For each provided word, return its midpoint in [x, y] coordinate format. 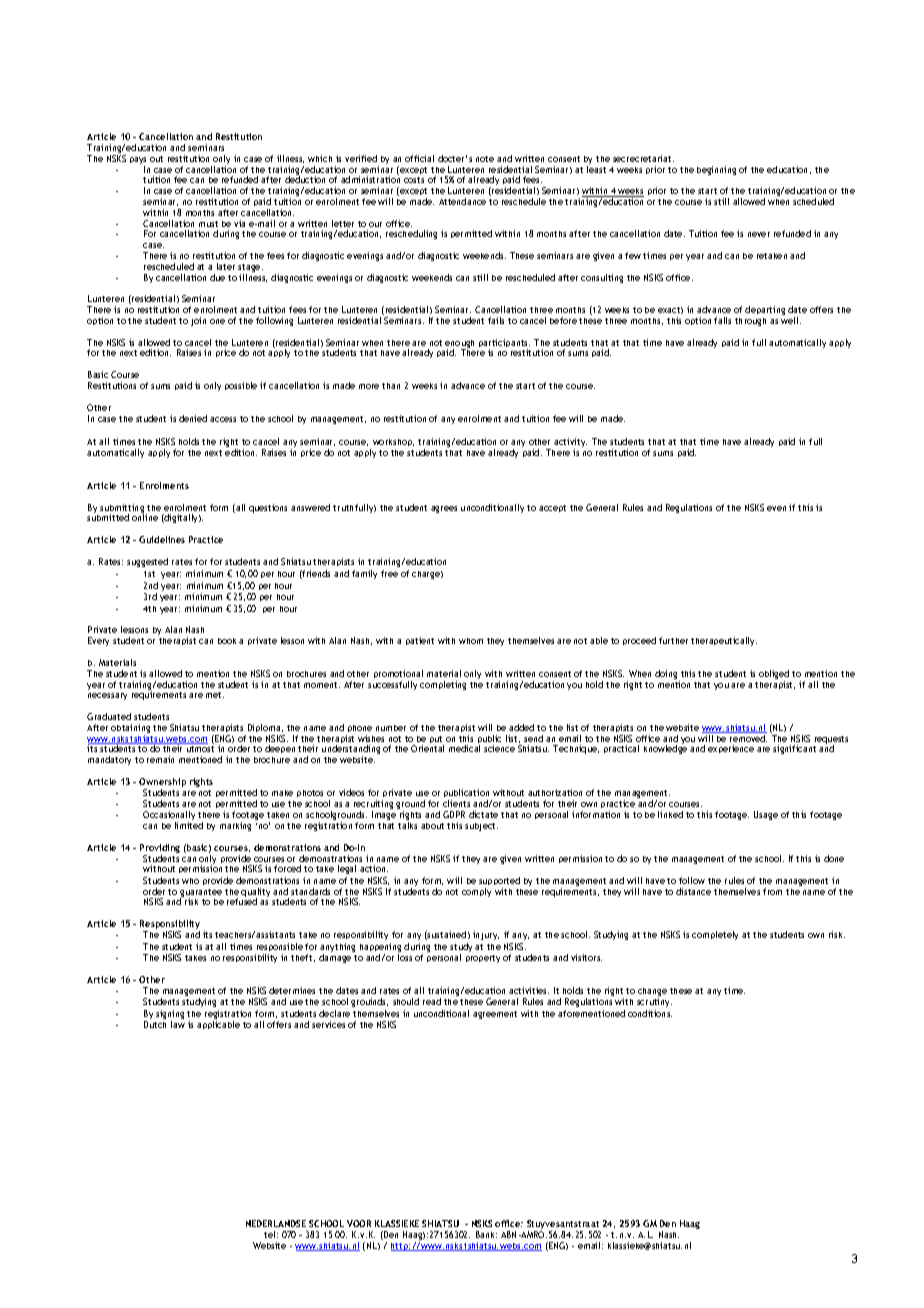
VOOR [359, 1223]
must [208, 224]
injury [486, 935]
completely [715, 935]
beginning [716, 170]
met [215, 695]
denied [193, 418]
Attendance [462, 201]
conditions [650, 1013]
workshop [393, 442]
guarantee [201, 894]
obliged [774, 676]
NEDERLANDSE [276, 1223]
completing [443, 685]
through [750, 322]
